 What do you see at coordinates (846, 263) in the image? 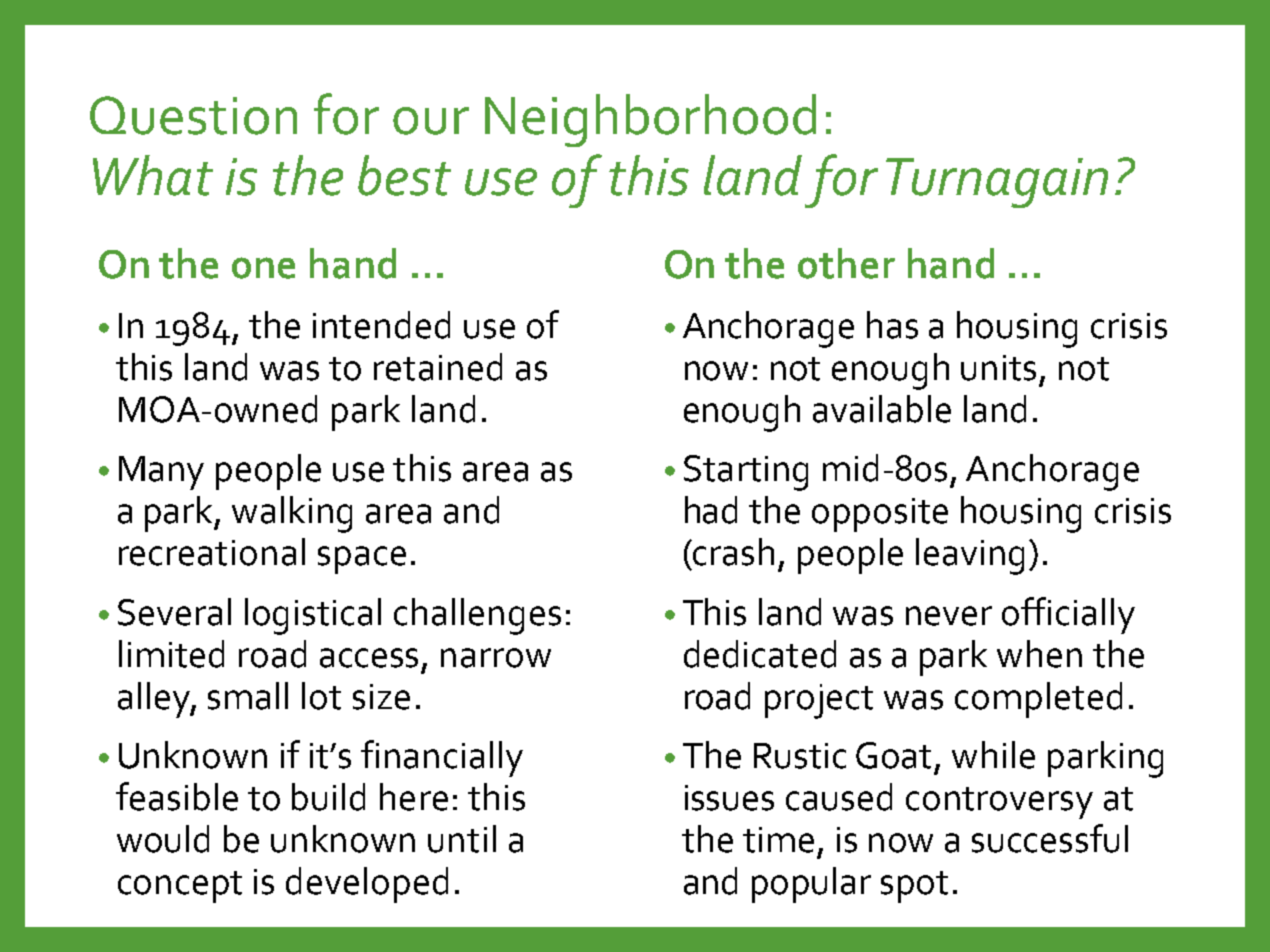
I see `other` at bounding box center [846, 263].
